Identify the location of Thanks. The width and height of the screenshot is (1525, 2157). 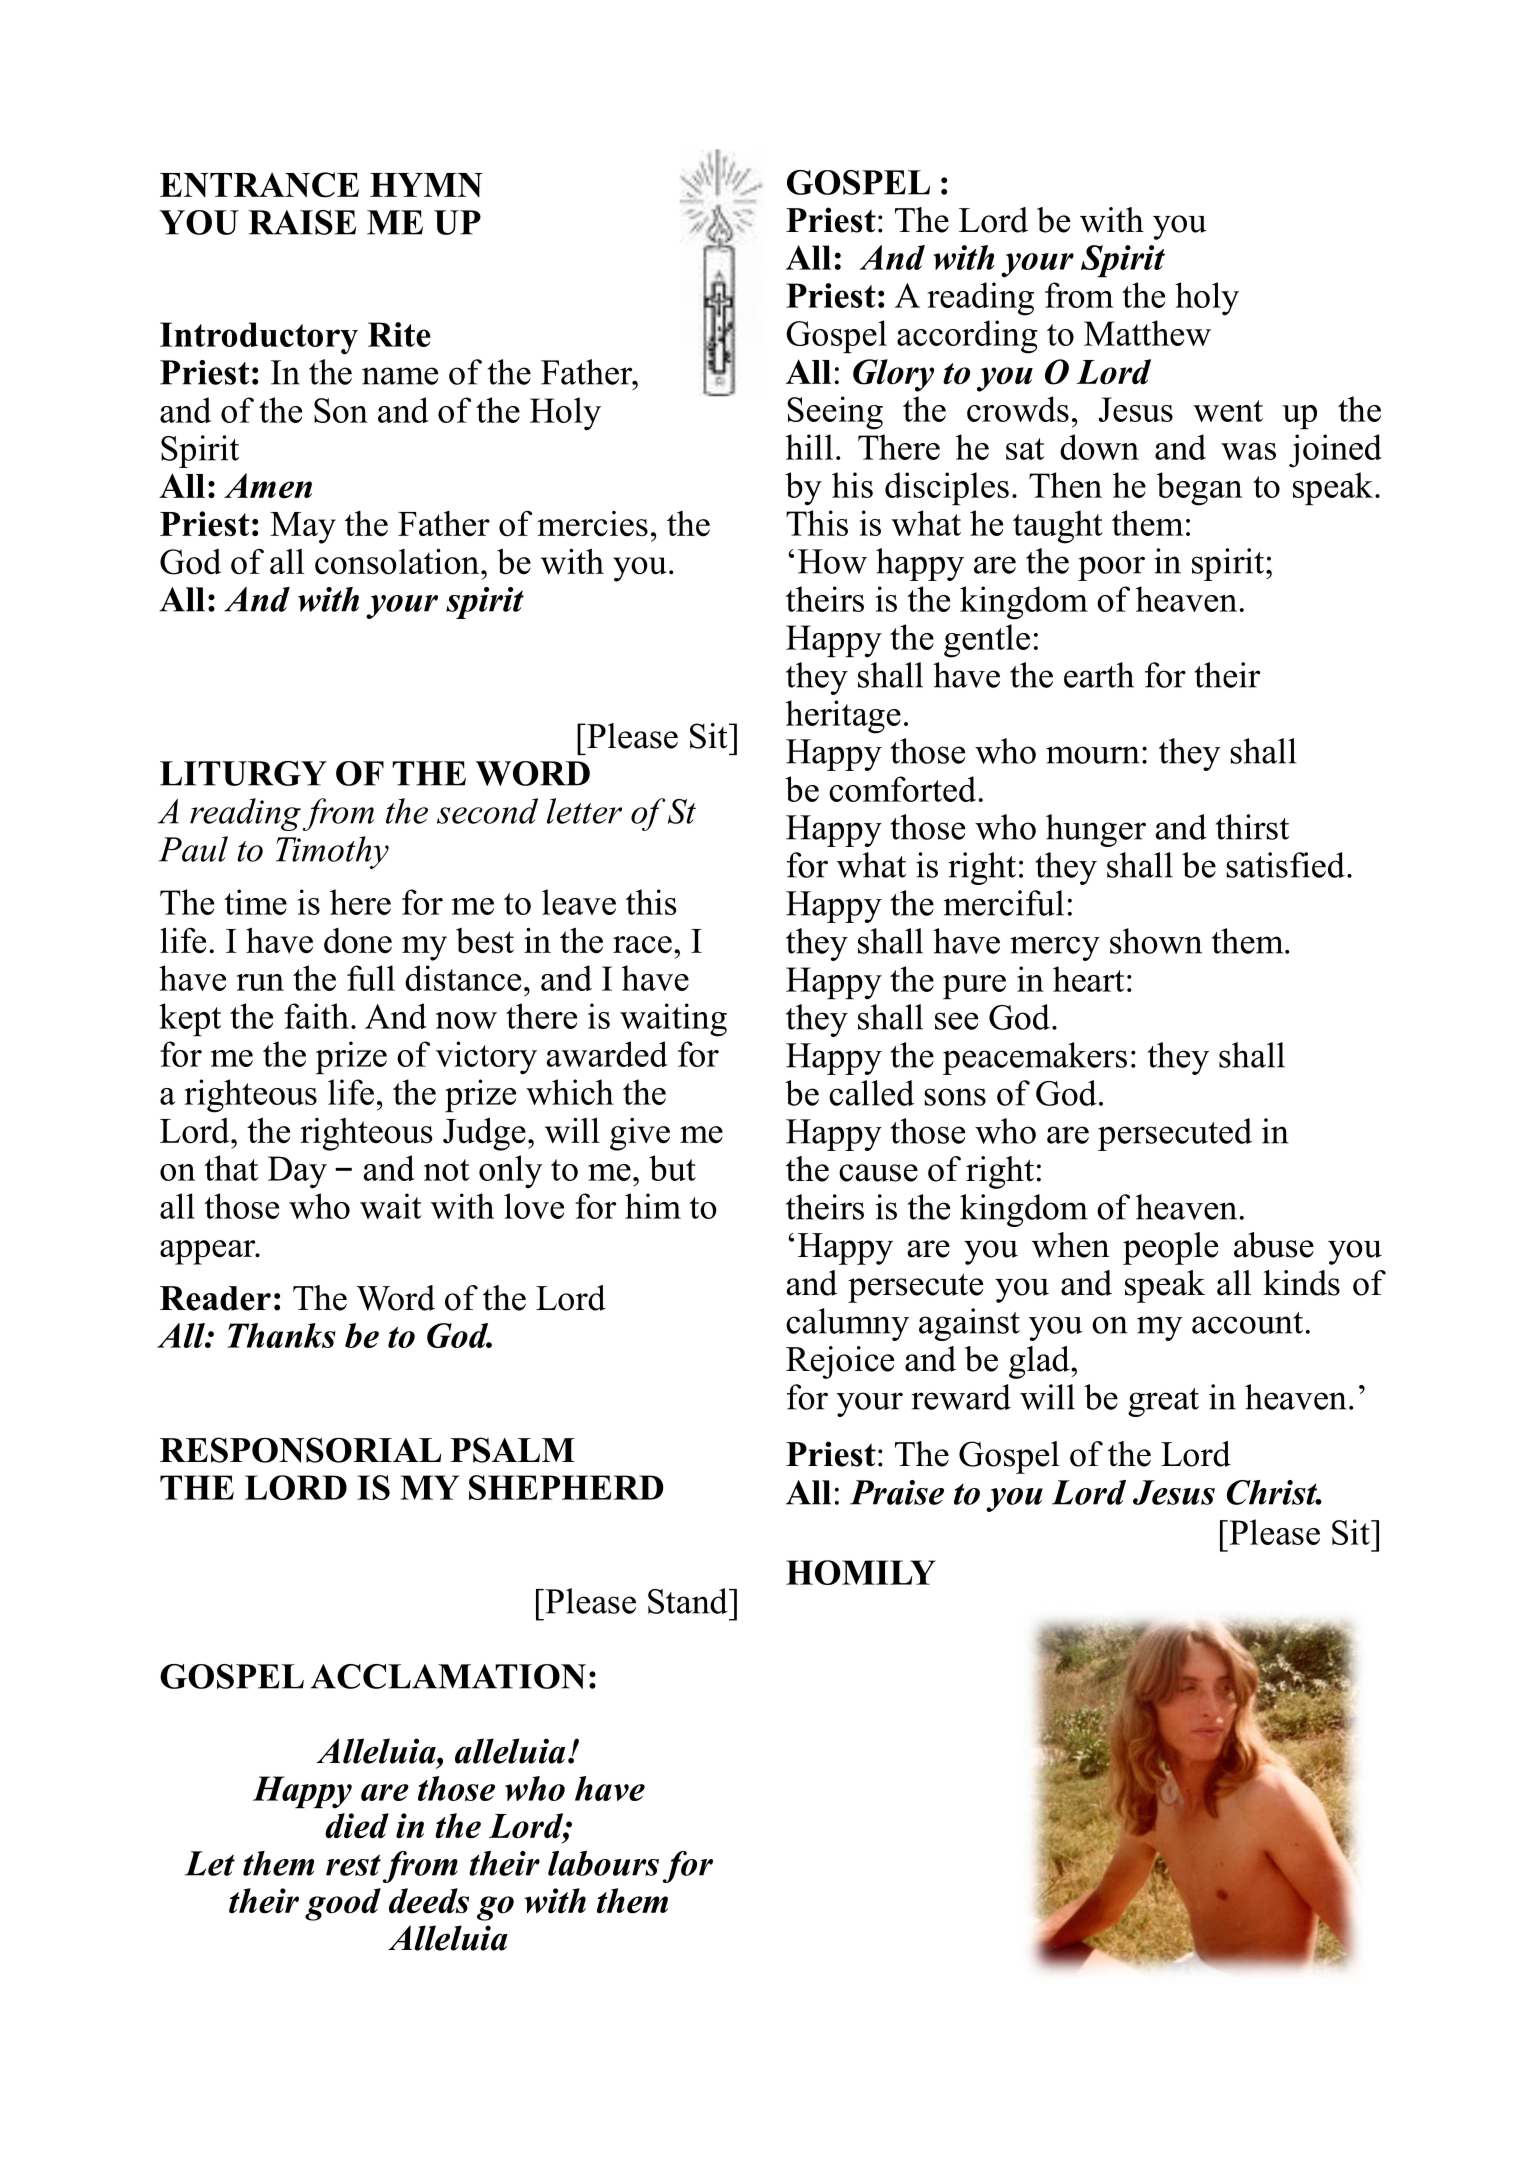
(281, 1335).
